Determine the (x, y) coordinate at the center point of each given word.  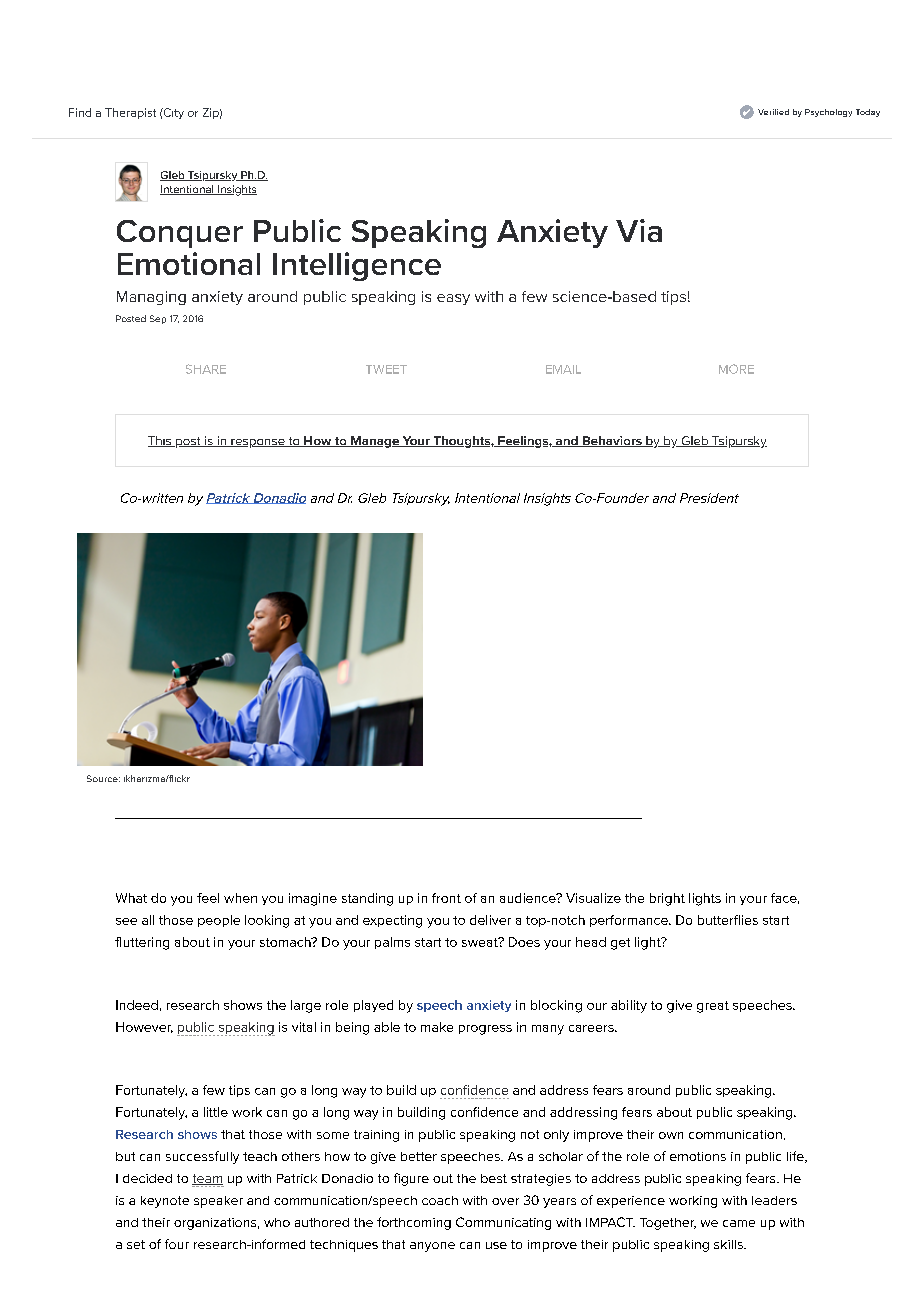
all (148, 920)
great (713, 1007)
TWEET (386, 369)
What (131, 898)
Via (639, 230)
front (446, 898)
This (161, 441)
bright (667, 899)
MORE (736, 369)
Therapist (130, 113)
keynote (165, 1202)
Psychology (828, 113)
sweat (481, 942)
